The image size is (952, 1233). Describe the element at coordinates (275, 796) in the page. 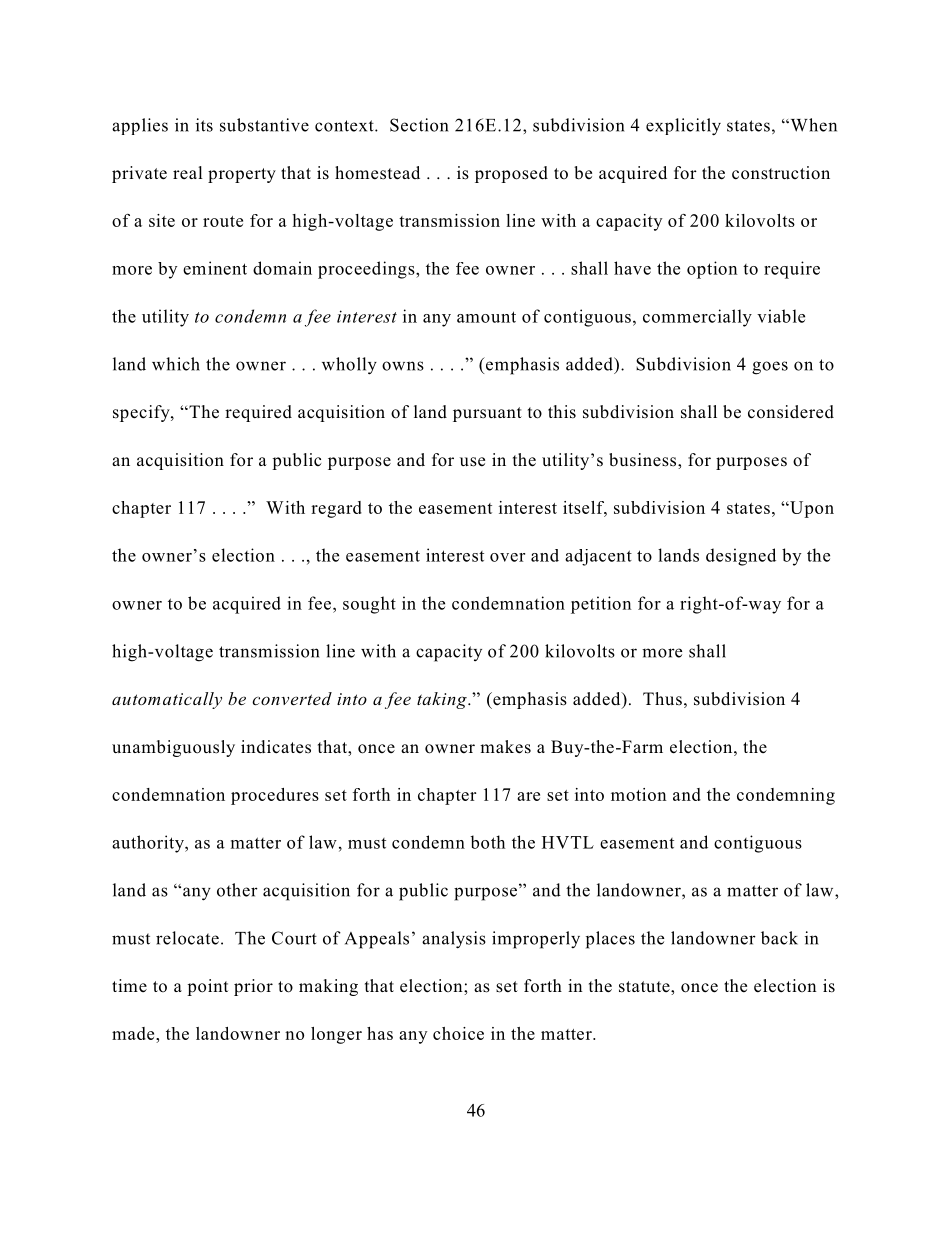

I see `procedures` at that location.
